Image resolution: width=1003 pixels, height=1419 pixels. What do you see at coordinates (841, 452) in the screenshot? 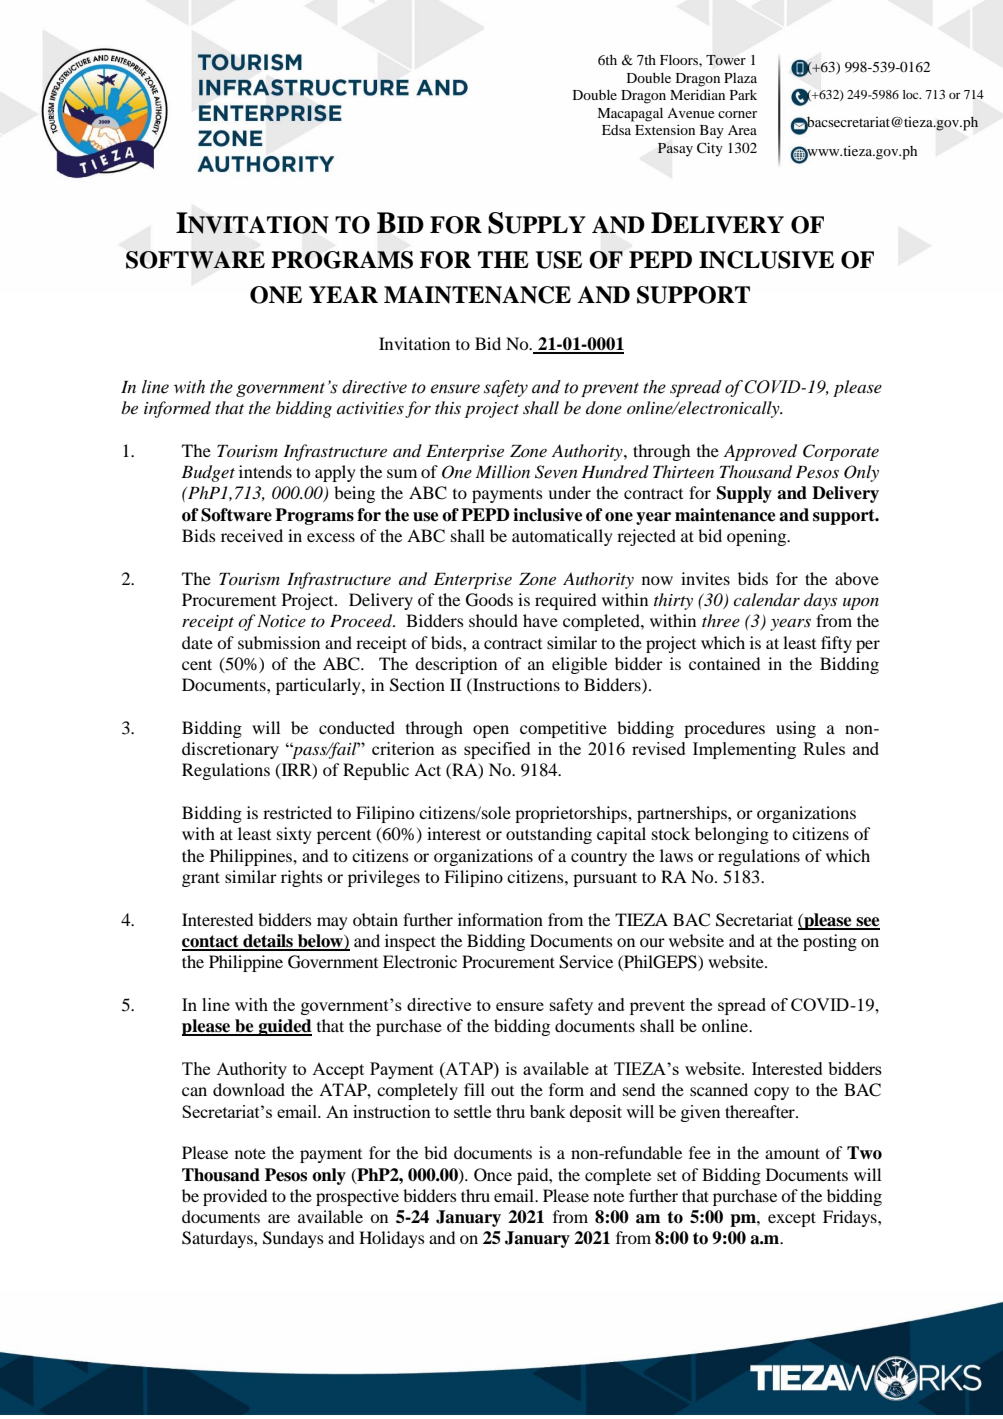
I see `Corporate` at bounding box center [841, 452].
